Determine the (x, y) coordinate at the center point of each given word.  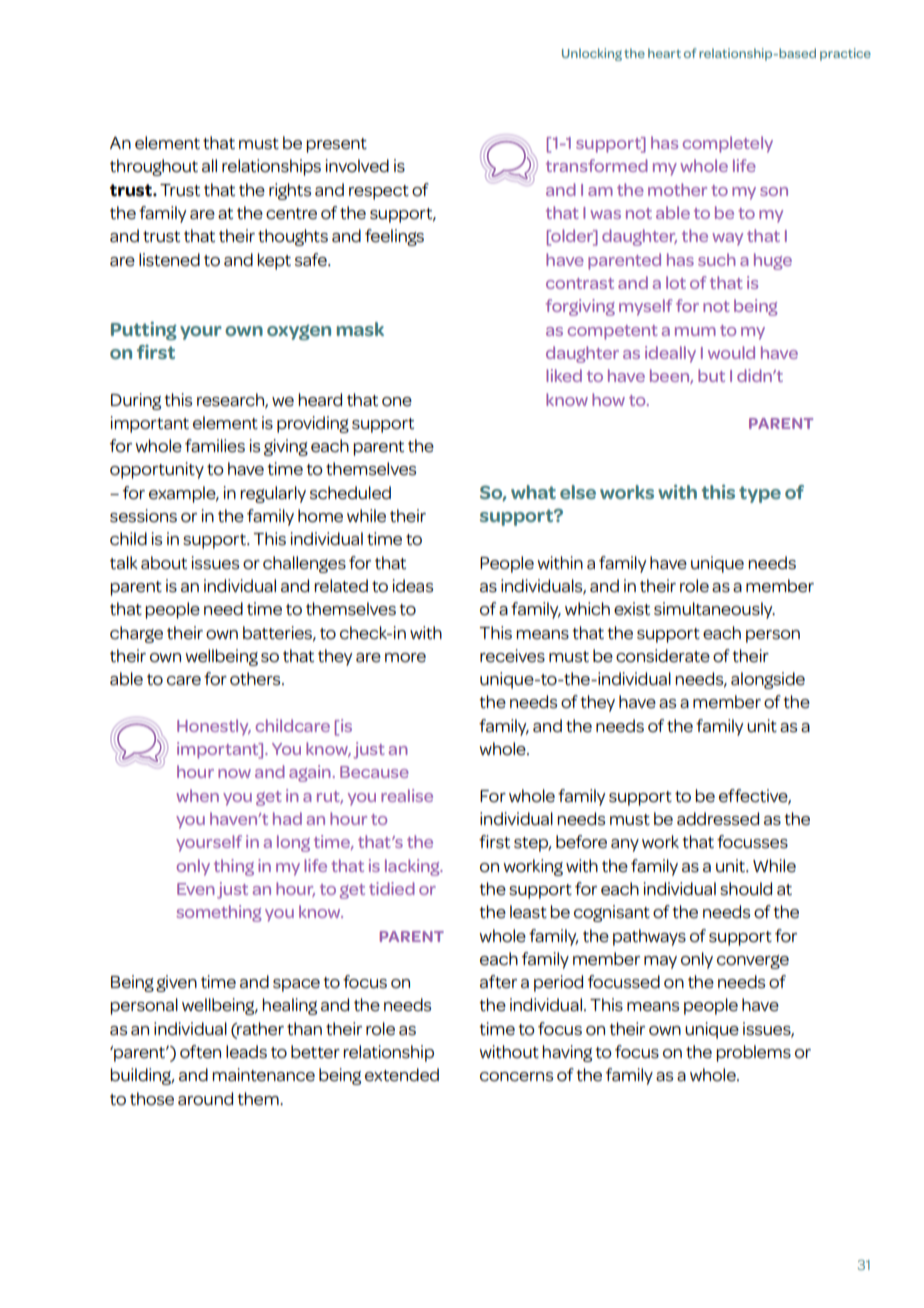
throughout (154, 167)
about (164, 563)
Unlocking (592, 54)
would (731, 352)
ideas (413, 586)
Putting (144, 331)
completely (728, 144)
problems (753, 1053)
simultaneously (714, 610)
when (197, 795)
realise (407, 795)
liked (564, 375)
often (200, 1052)
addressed (718, 819)
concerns (516, 1077)
